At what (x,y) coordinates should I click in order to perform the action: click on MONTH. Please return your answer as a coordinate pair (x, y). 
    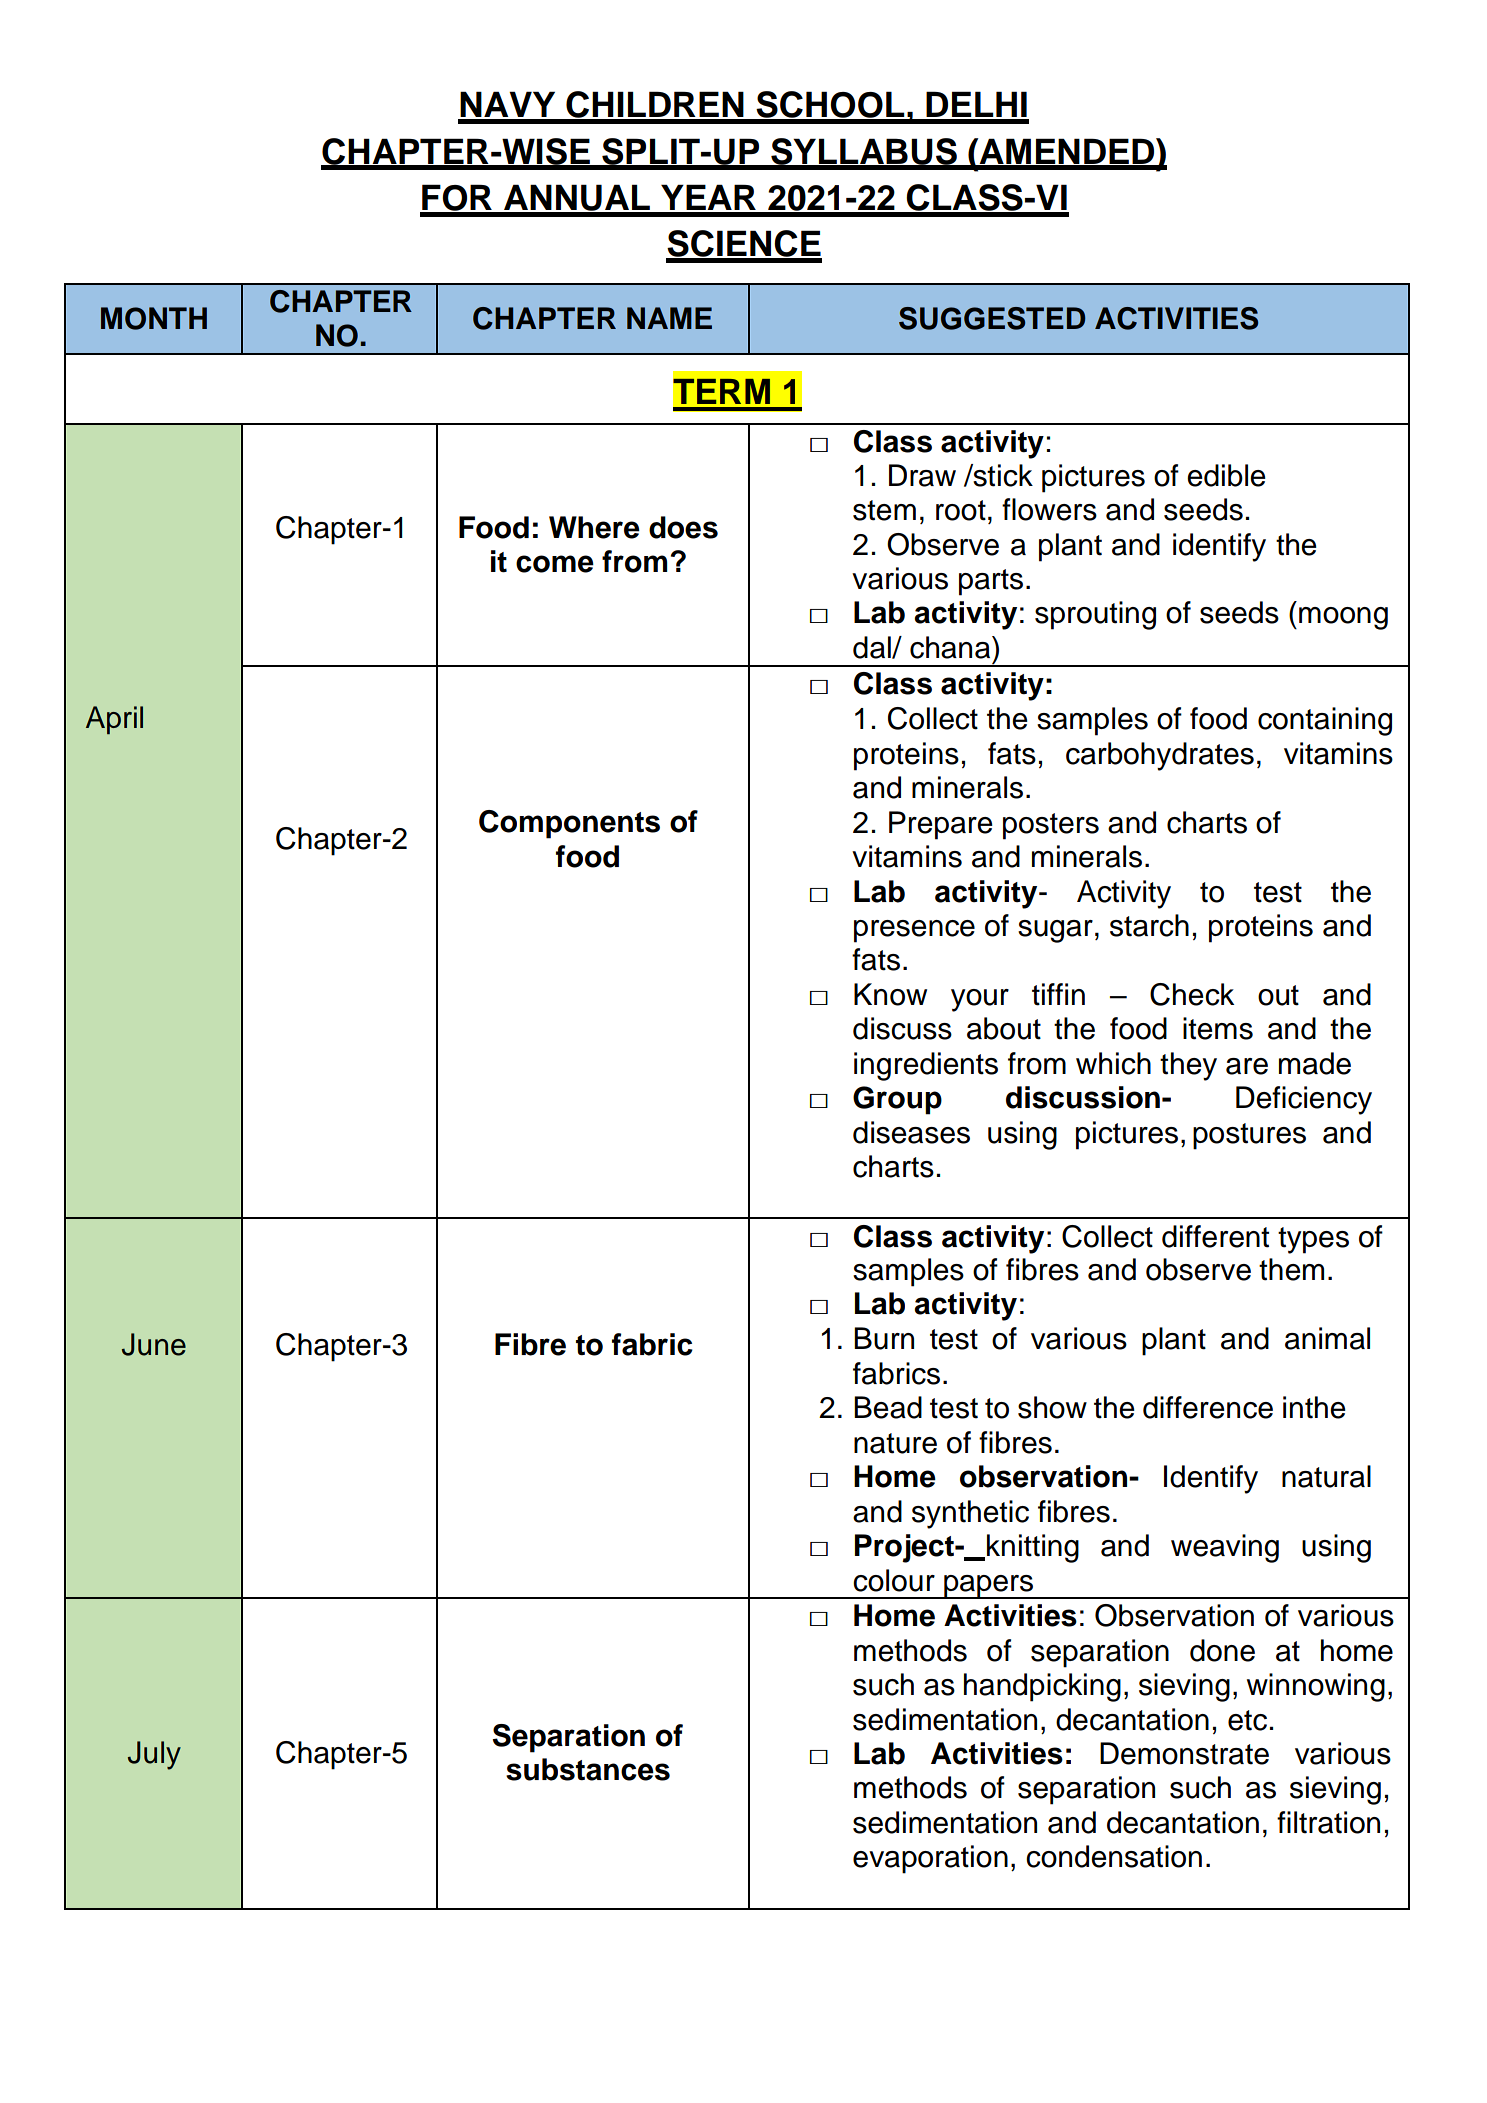
    Looking at the image, I should click on (154, 318).
